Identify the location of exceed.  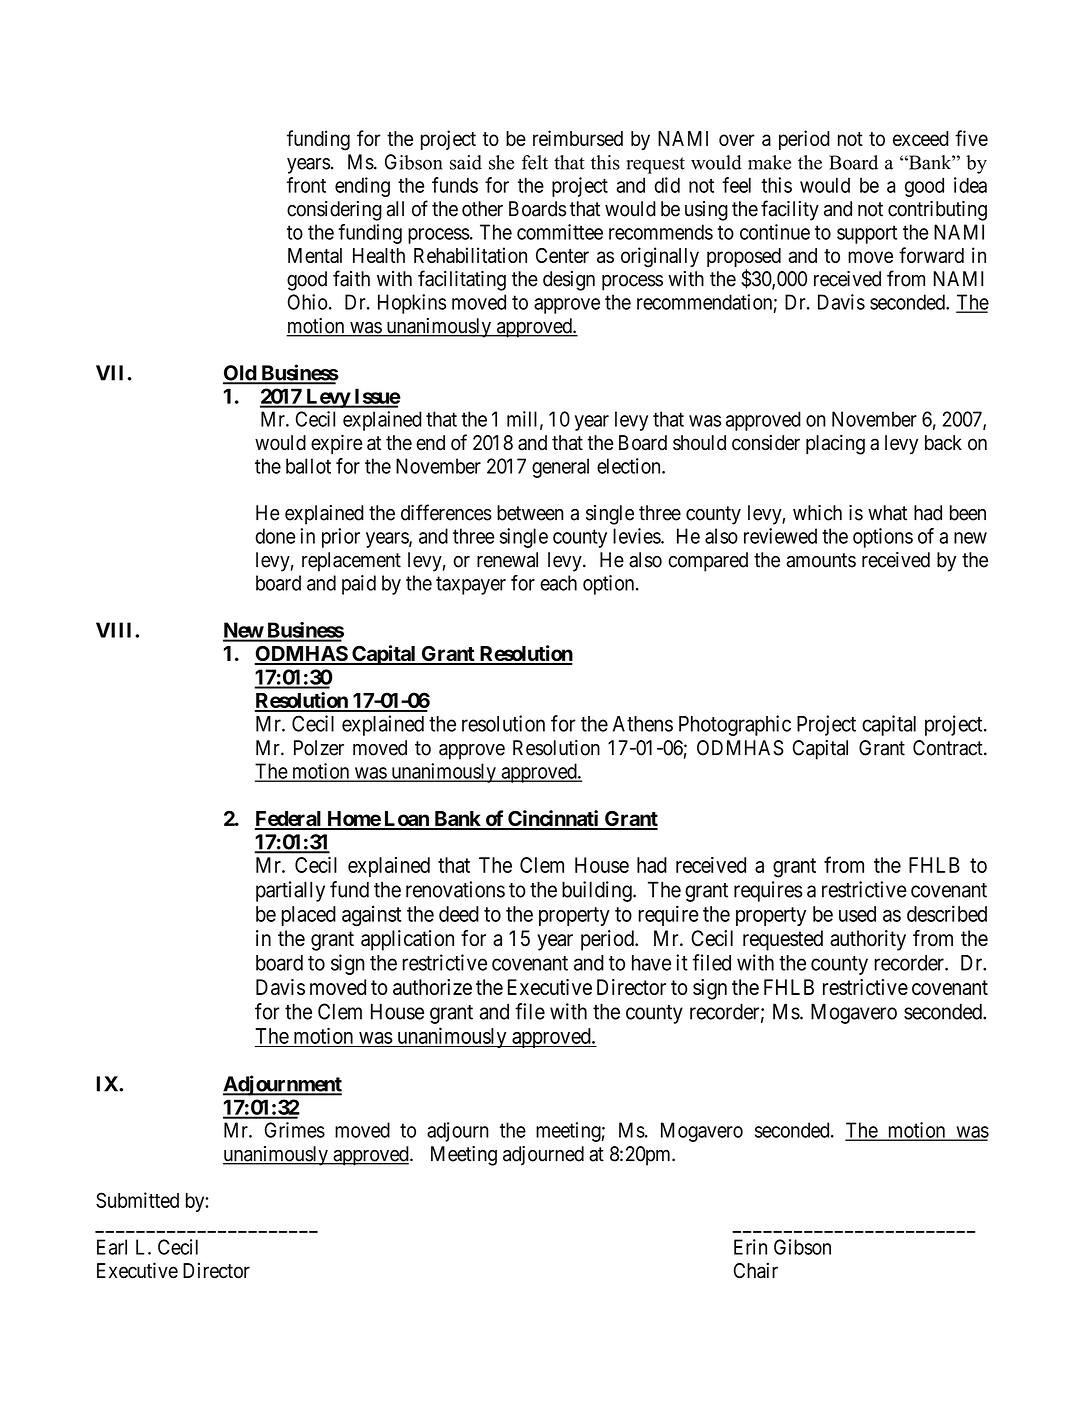
(921, 138).
